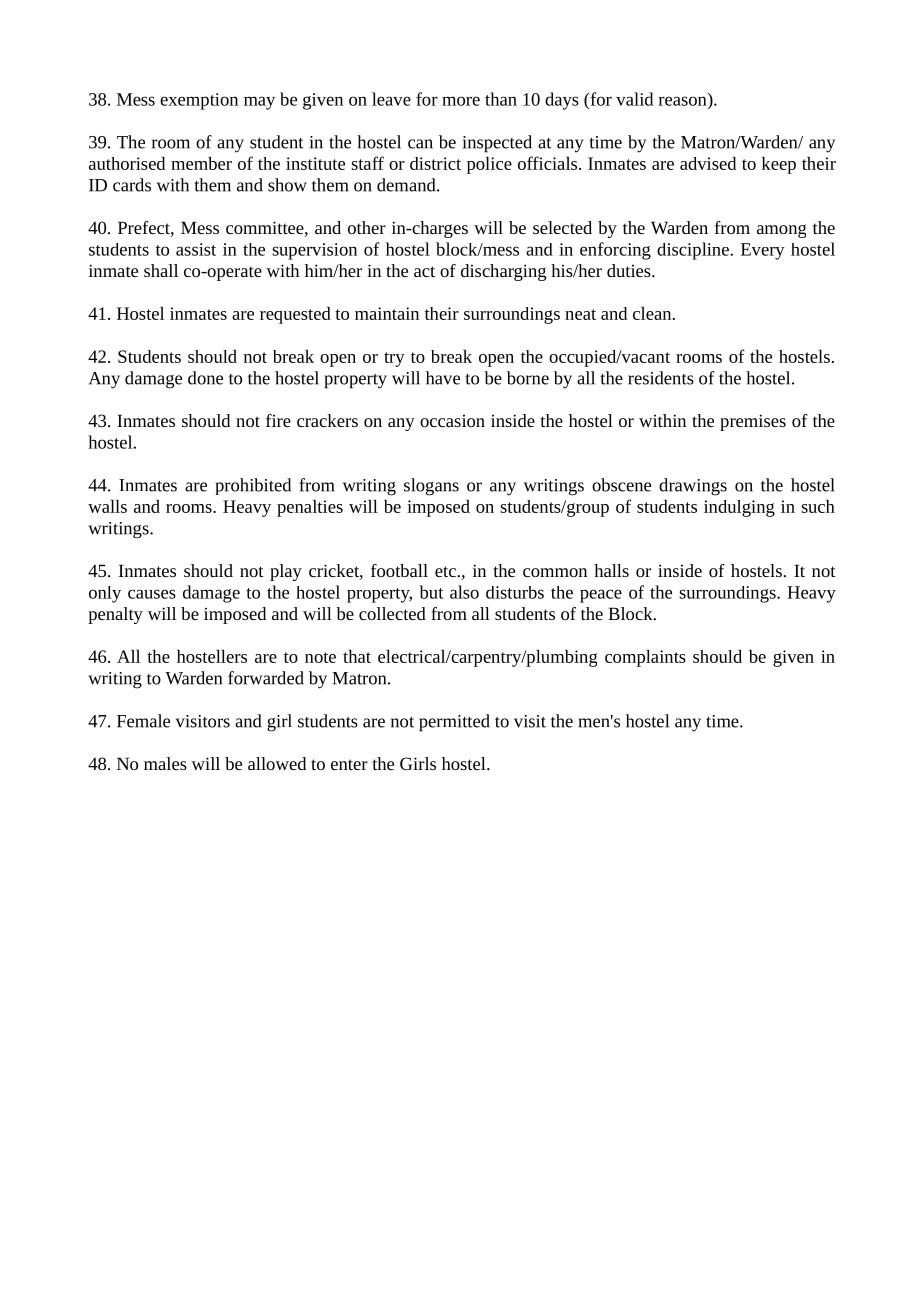 Image resolution: width=924 pixels, height=1308 pixels. I want to click on indulging, so click(739, 508).
